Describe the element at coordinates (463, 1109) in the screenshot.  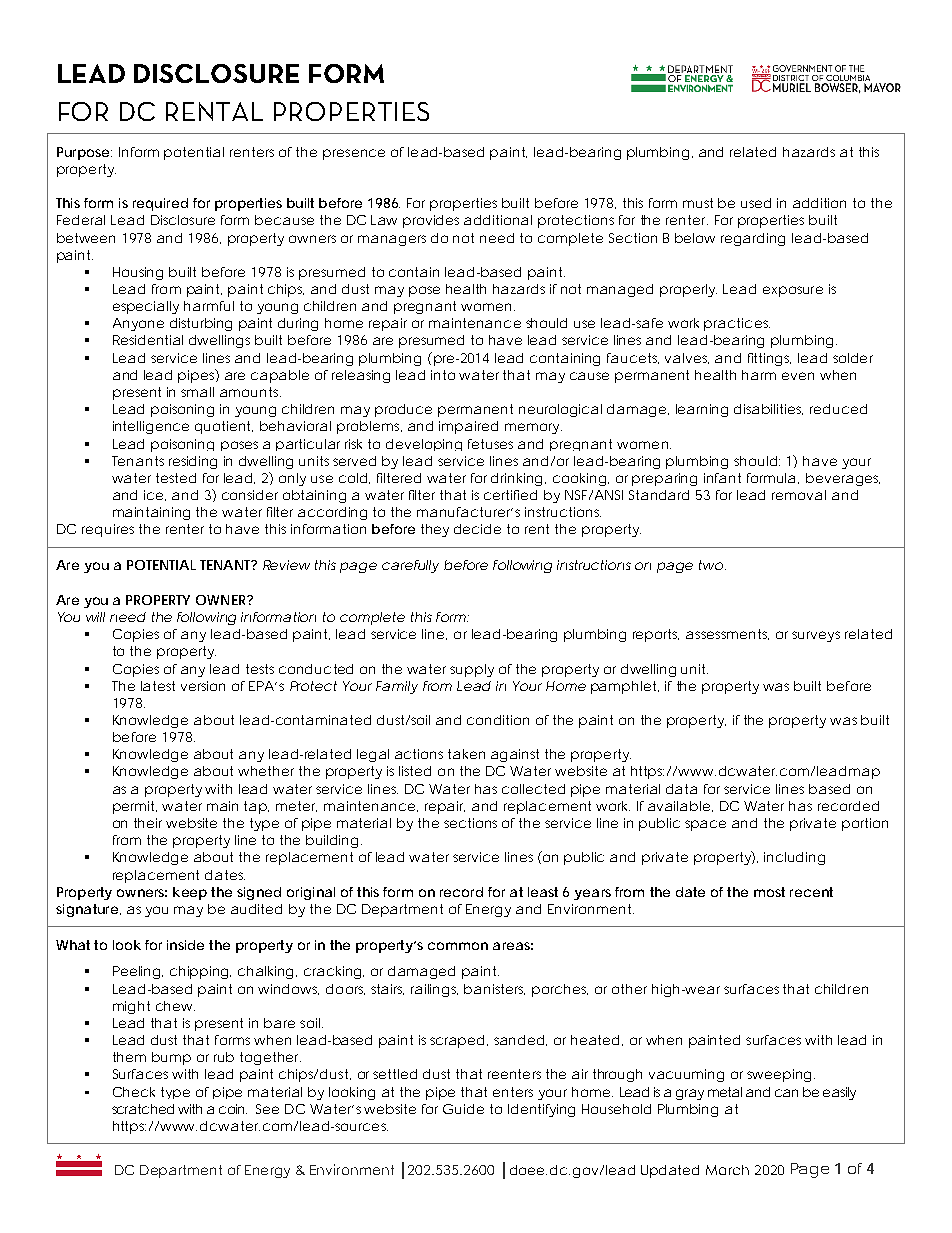
I see `Guide` at that location.
